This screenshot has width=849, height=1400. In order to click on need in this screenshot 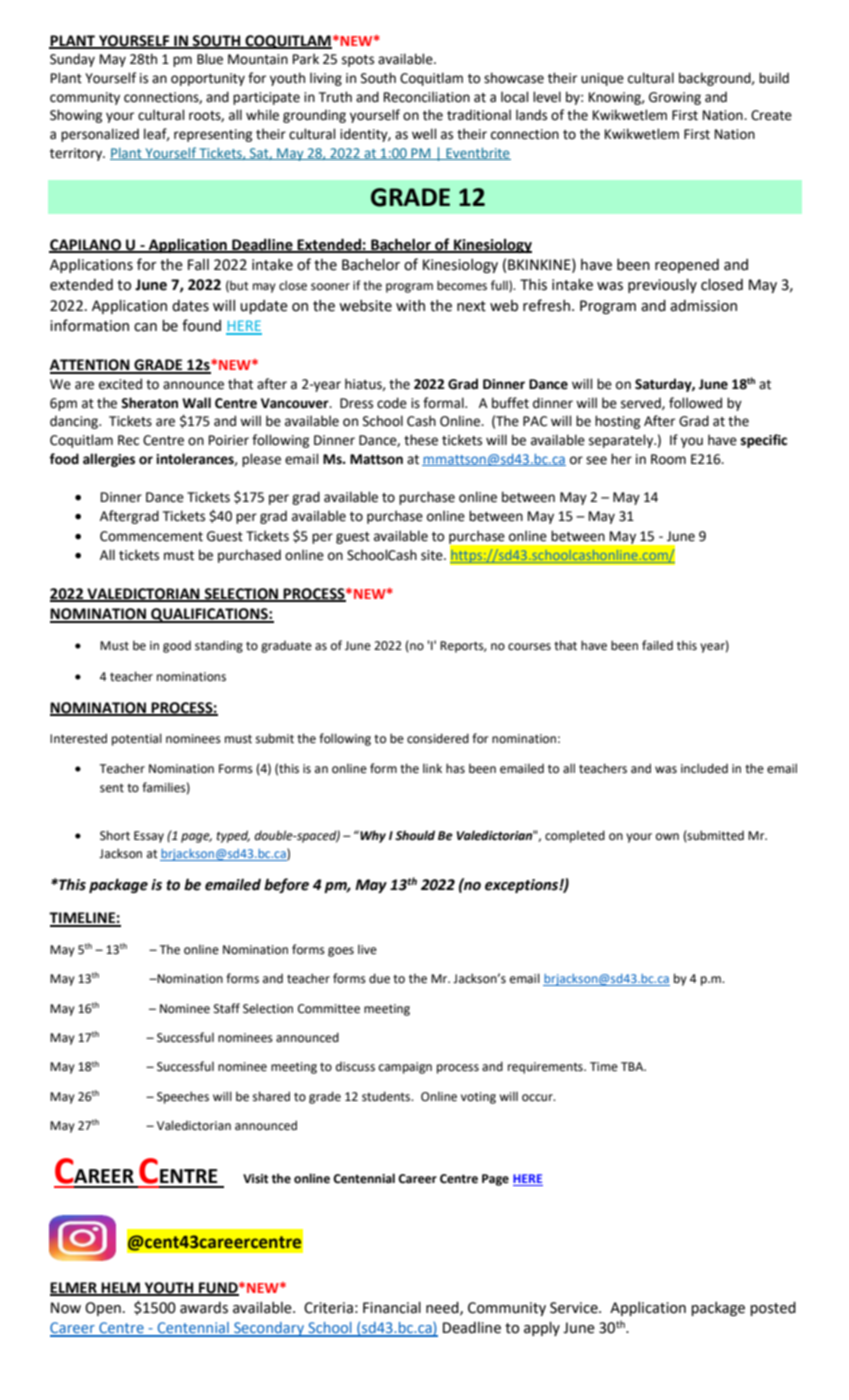, I will do `click(443, 1308)`.
